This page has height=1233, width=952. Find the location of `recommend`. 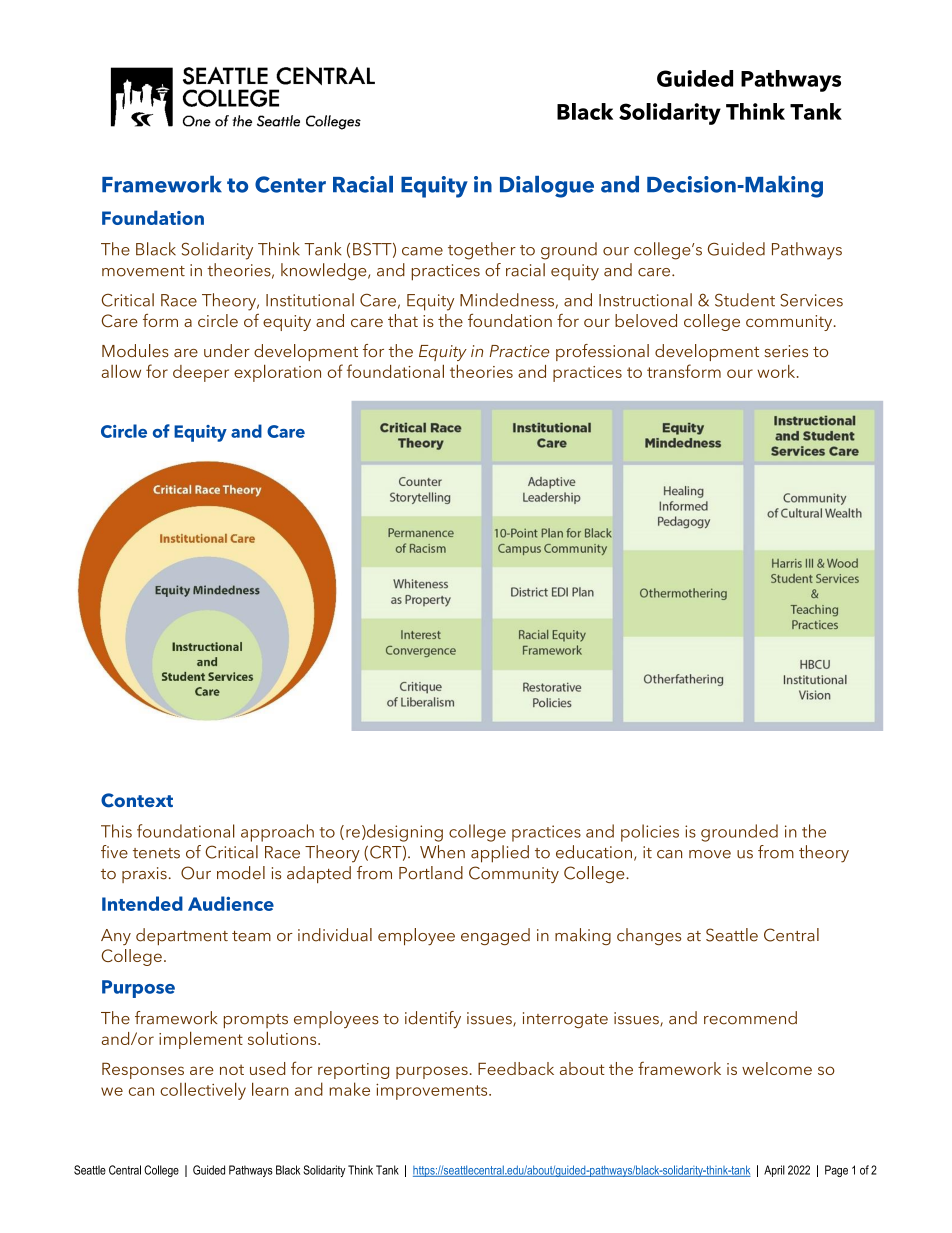

recommend is located at coordinates (750, 1018).
